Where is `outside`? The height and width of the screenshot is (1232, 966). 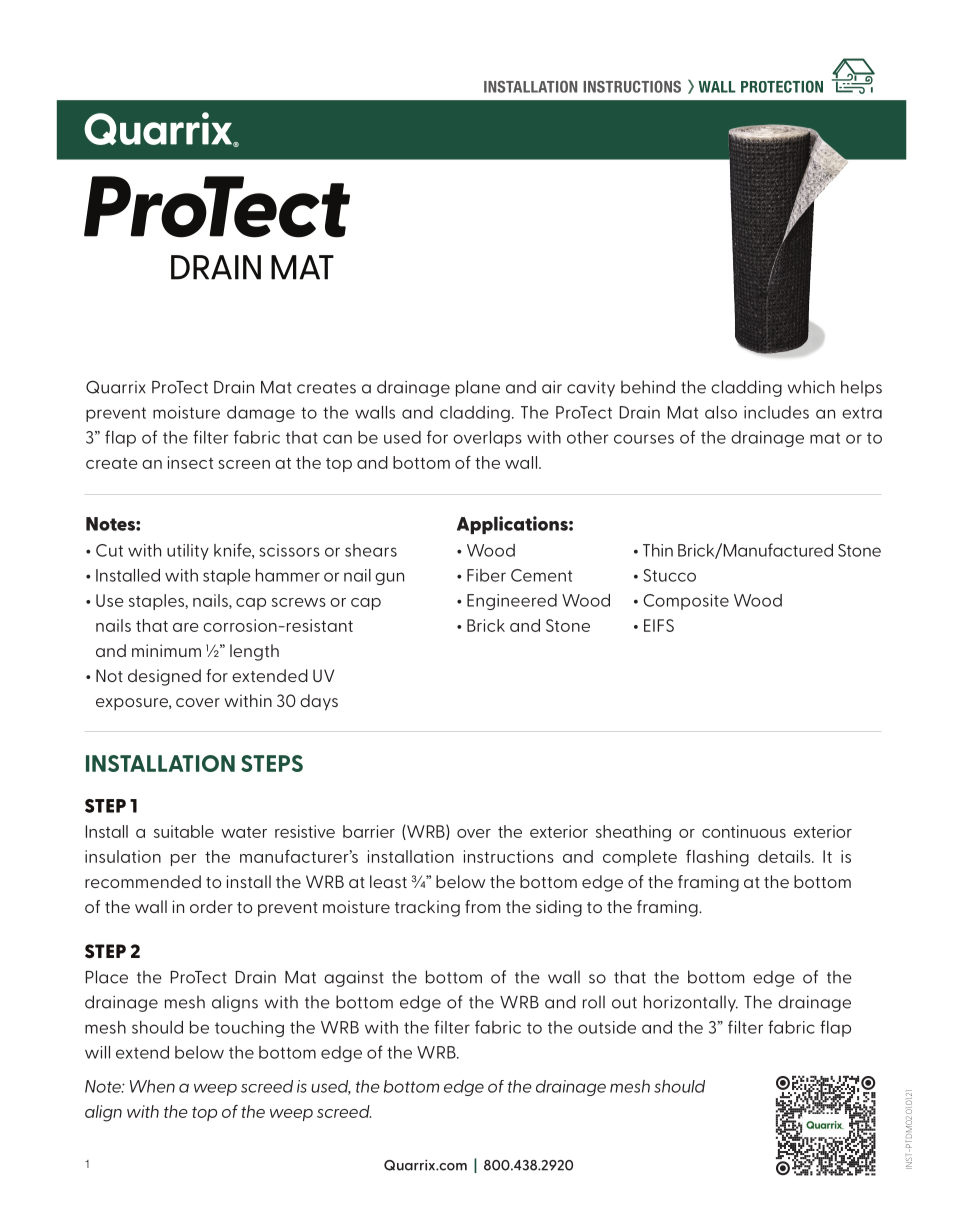 outside is located at coordinates (607, 1027).
